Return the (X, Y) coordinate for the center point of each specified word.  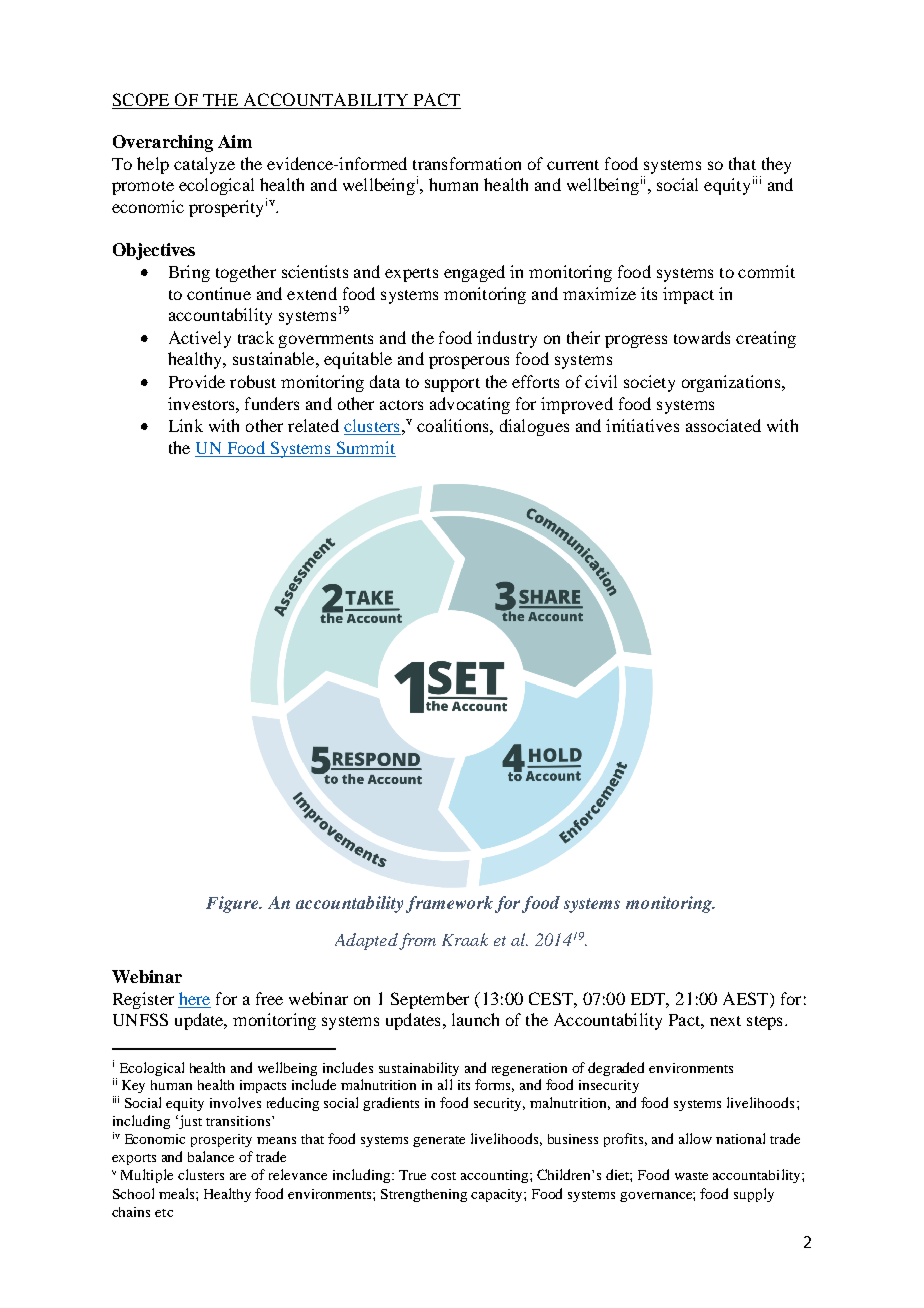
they (776, 165)
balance (211, 1156)
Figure (233, 904)
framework (449, 904)
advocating (470, 405)
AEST (747, 998)
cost (443, 1176)
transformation (467, 163)
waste (691, 1176)
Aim (235, 141)
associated (723, 425)
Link (186, 425)
